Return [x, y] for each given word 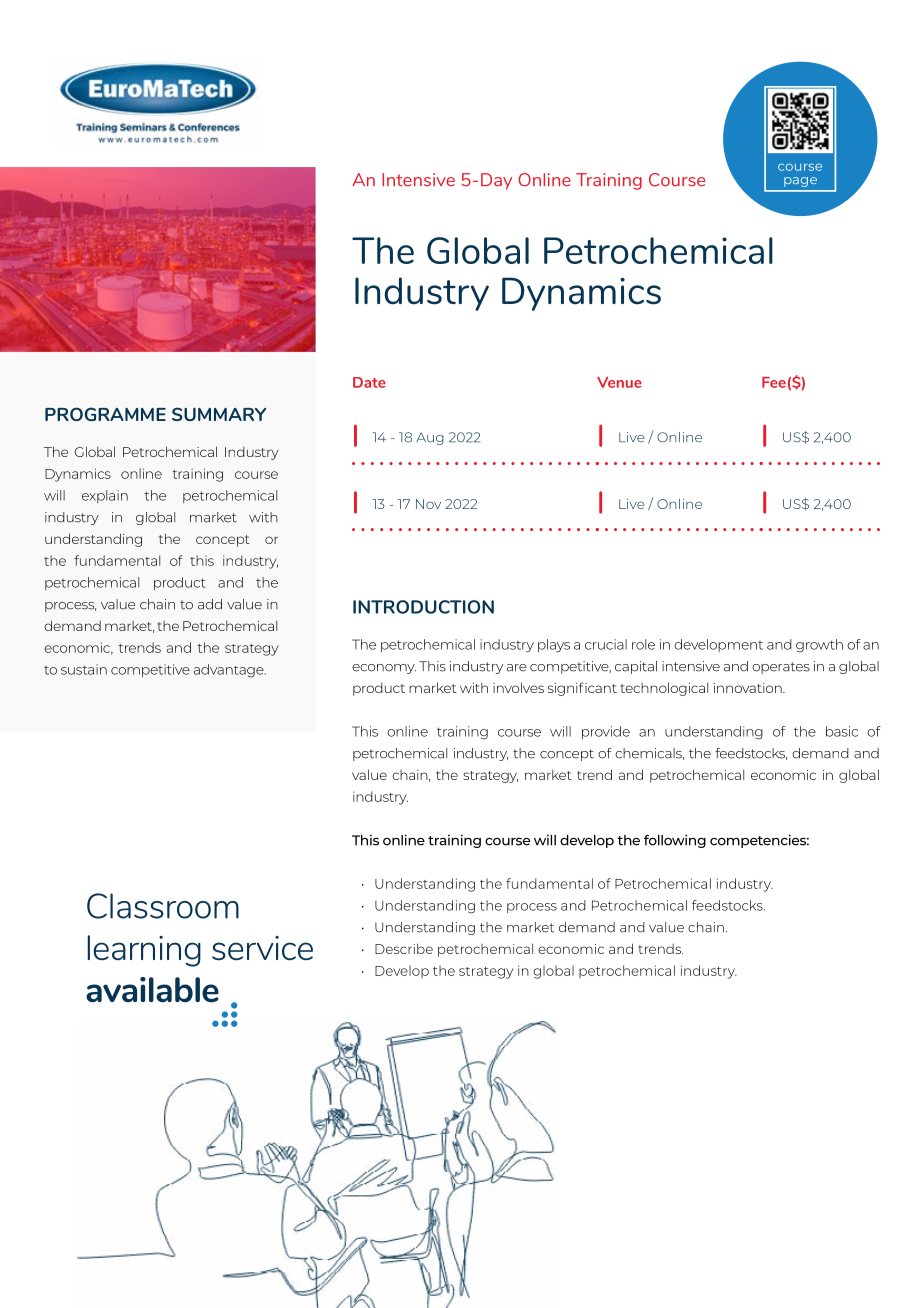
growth [819, 646]
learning [144, 951]
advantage [230, 671]
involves [518, 687]
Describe [404, 948]
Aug [430, 438]
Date [369, 382]
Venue [619, 382]
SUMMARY [219, 414]
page [800, 182]
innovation [749, 688]
